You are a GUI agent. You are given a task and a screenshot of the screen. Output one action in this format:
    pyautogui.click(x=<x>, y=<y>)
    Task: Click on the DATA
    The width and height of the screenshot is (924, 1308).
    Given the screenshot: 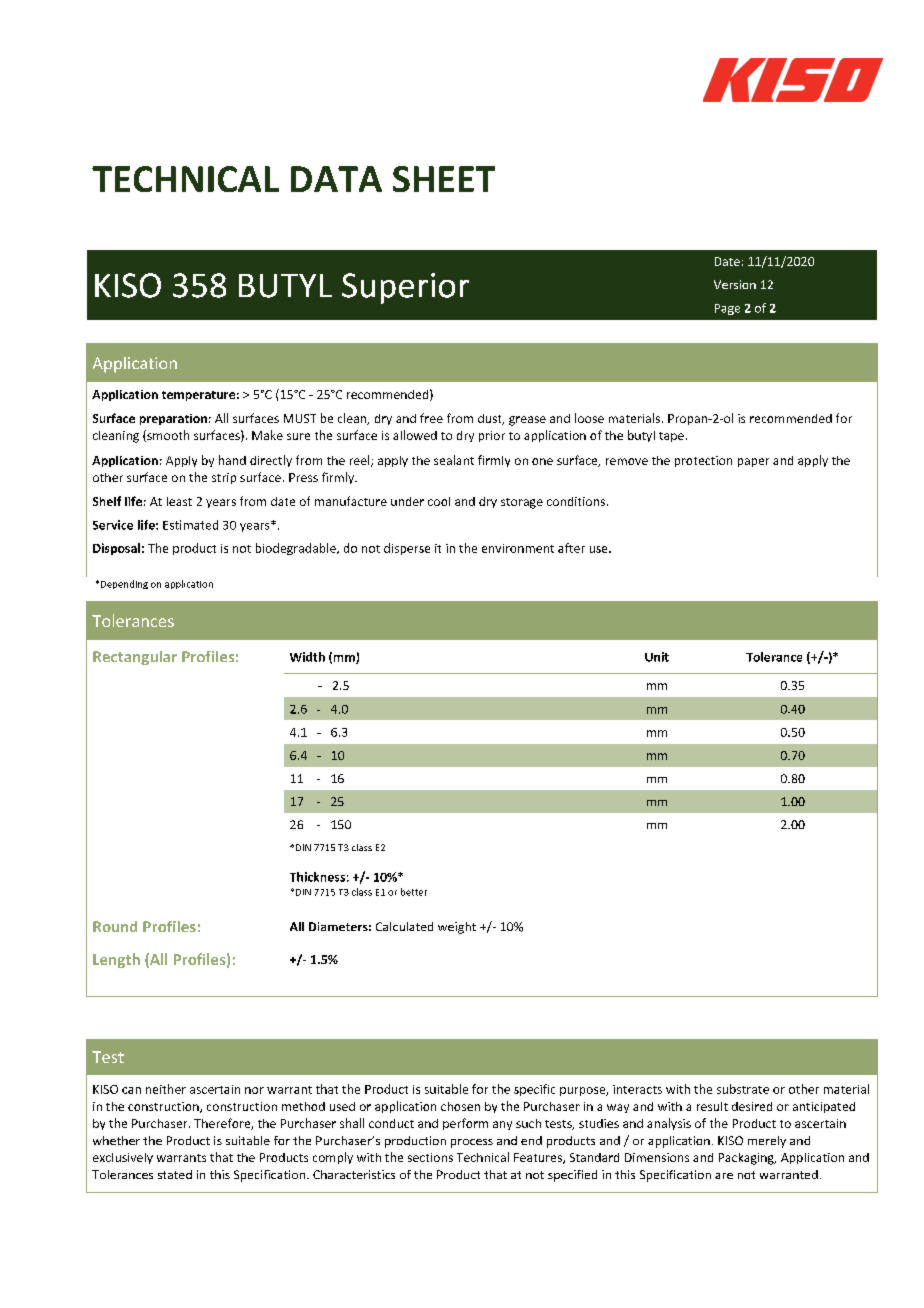 What is the action you would take?
    pyautogui.click(x=336, y=179)
